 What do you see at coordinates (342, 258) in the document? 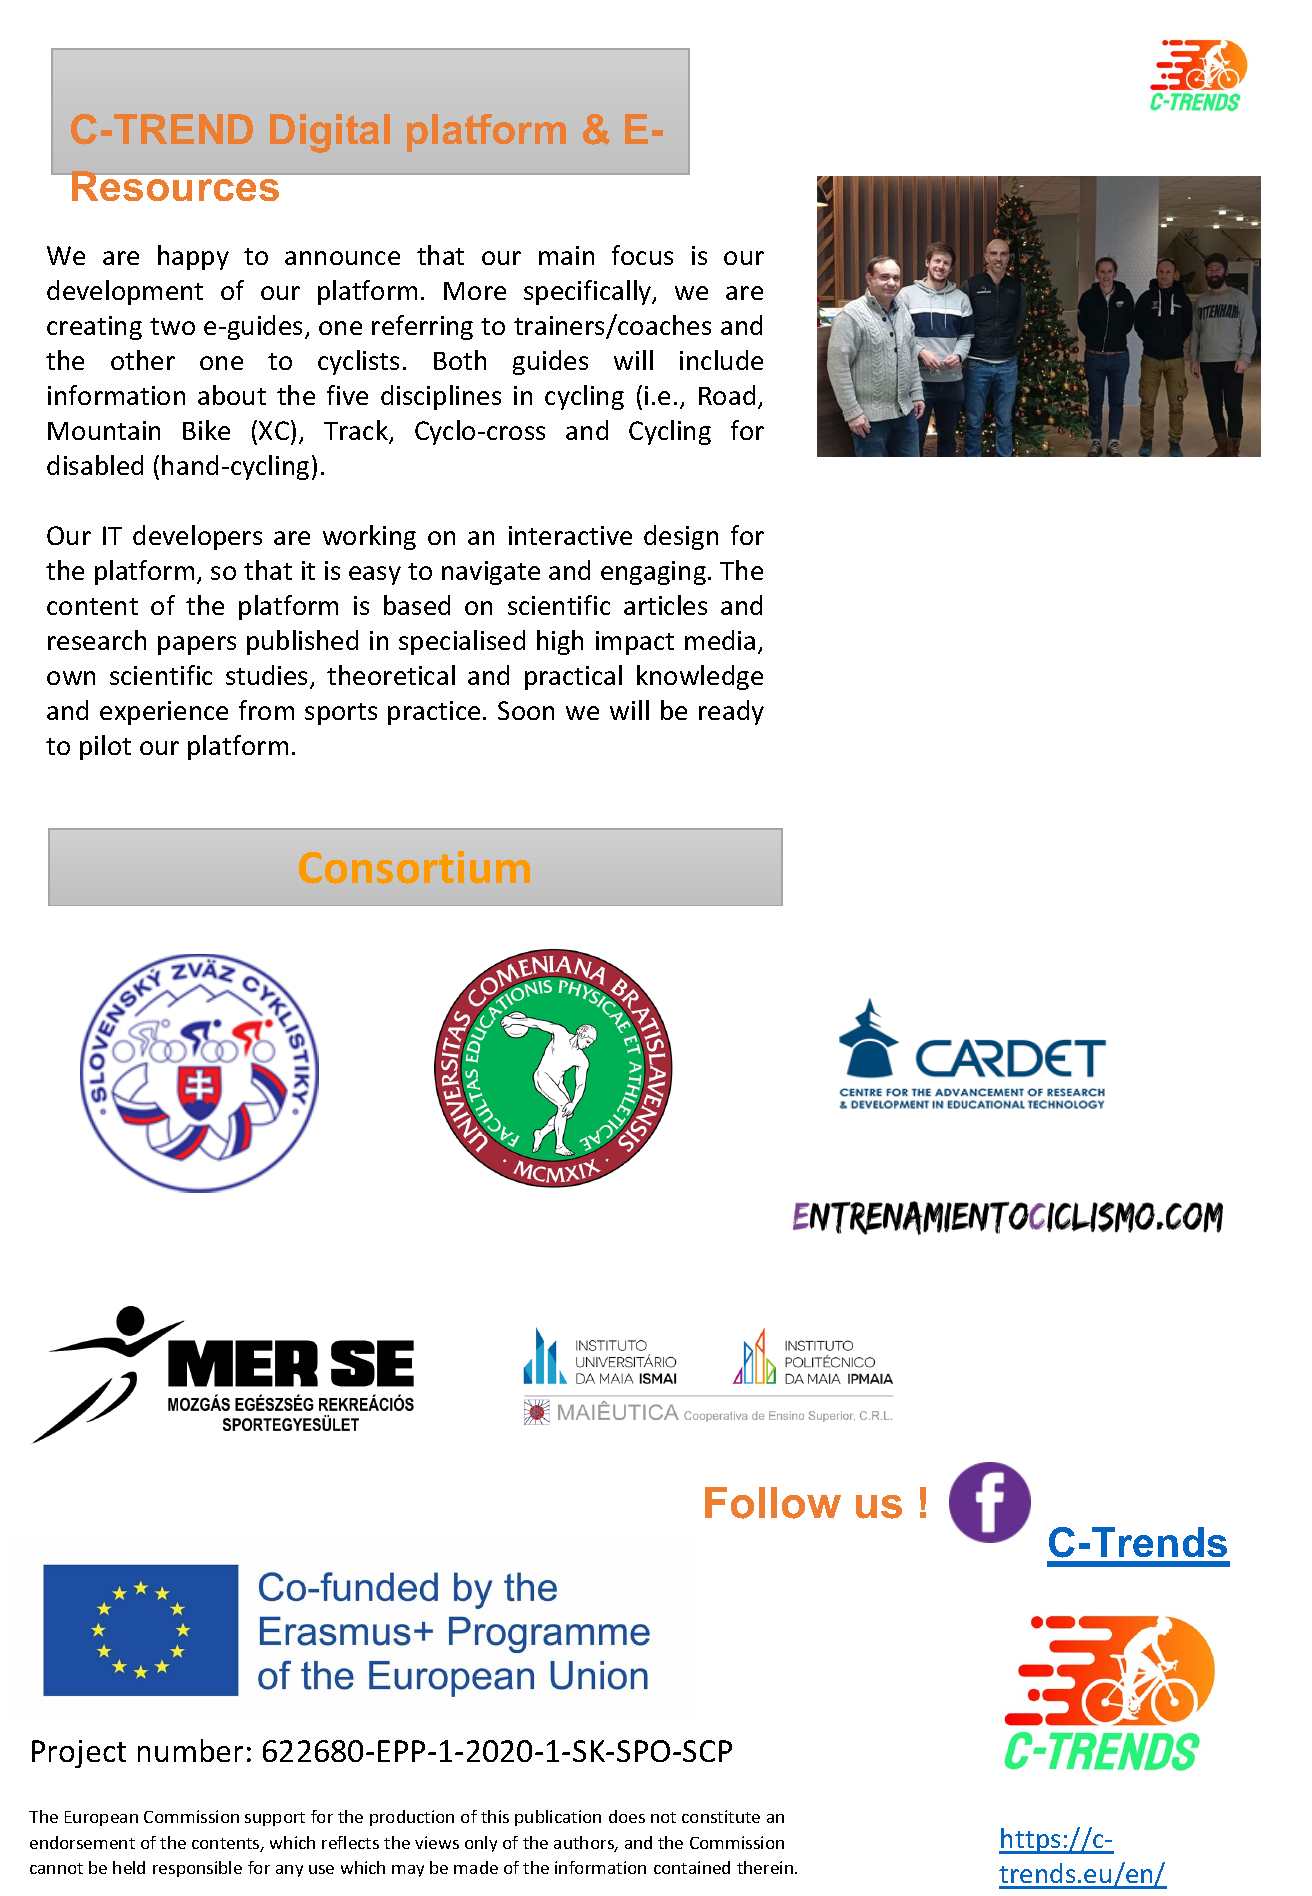
I see `announce` at bounding box center [342, 258].
